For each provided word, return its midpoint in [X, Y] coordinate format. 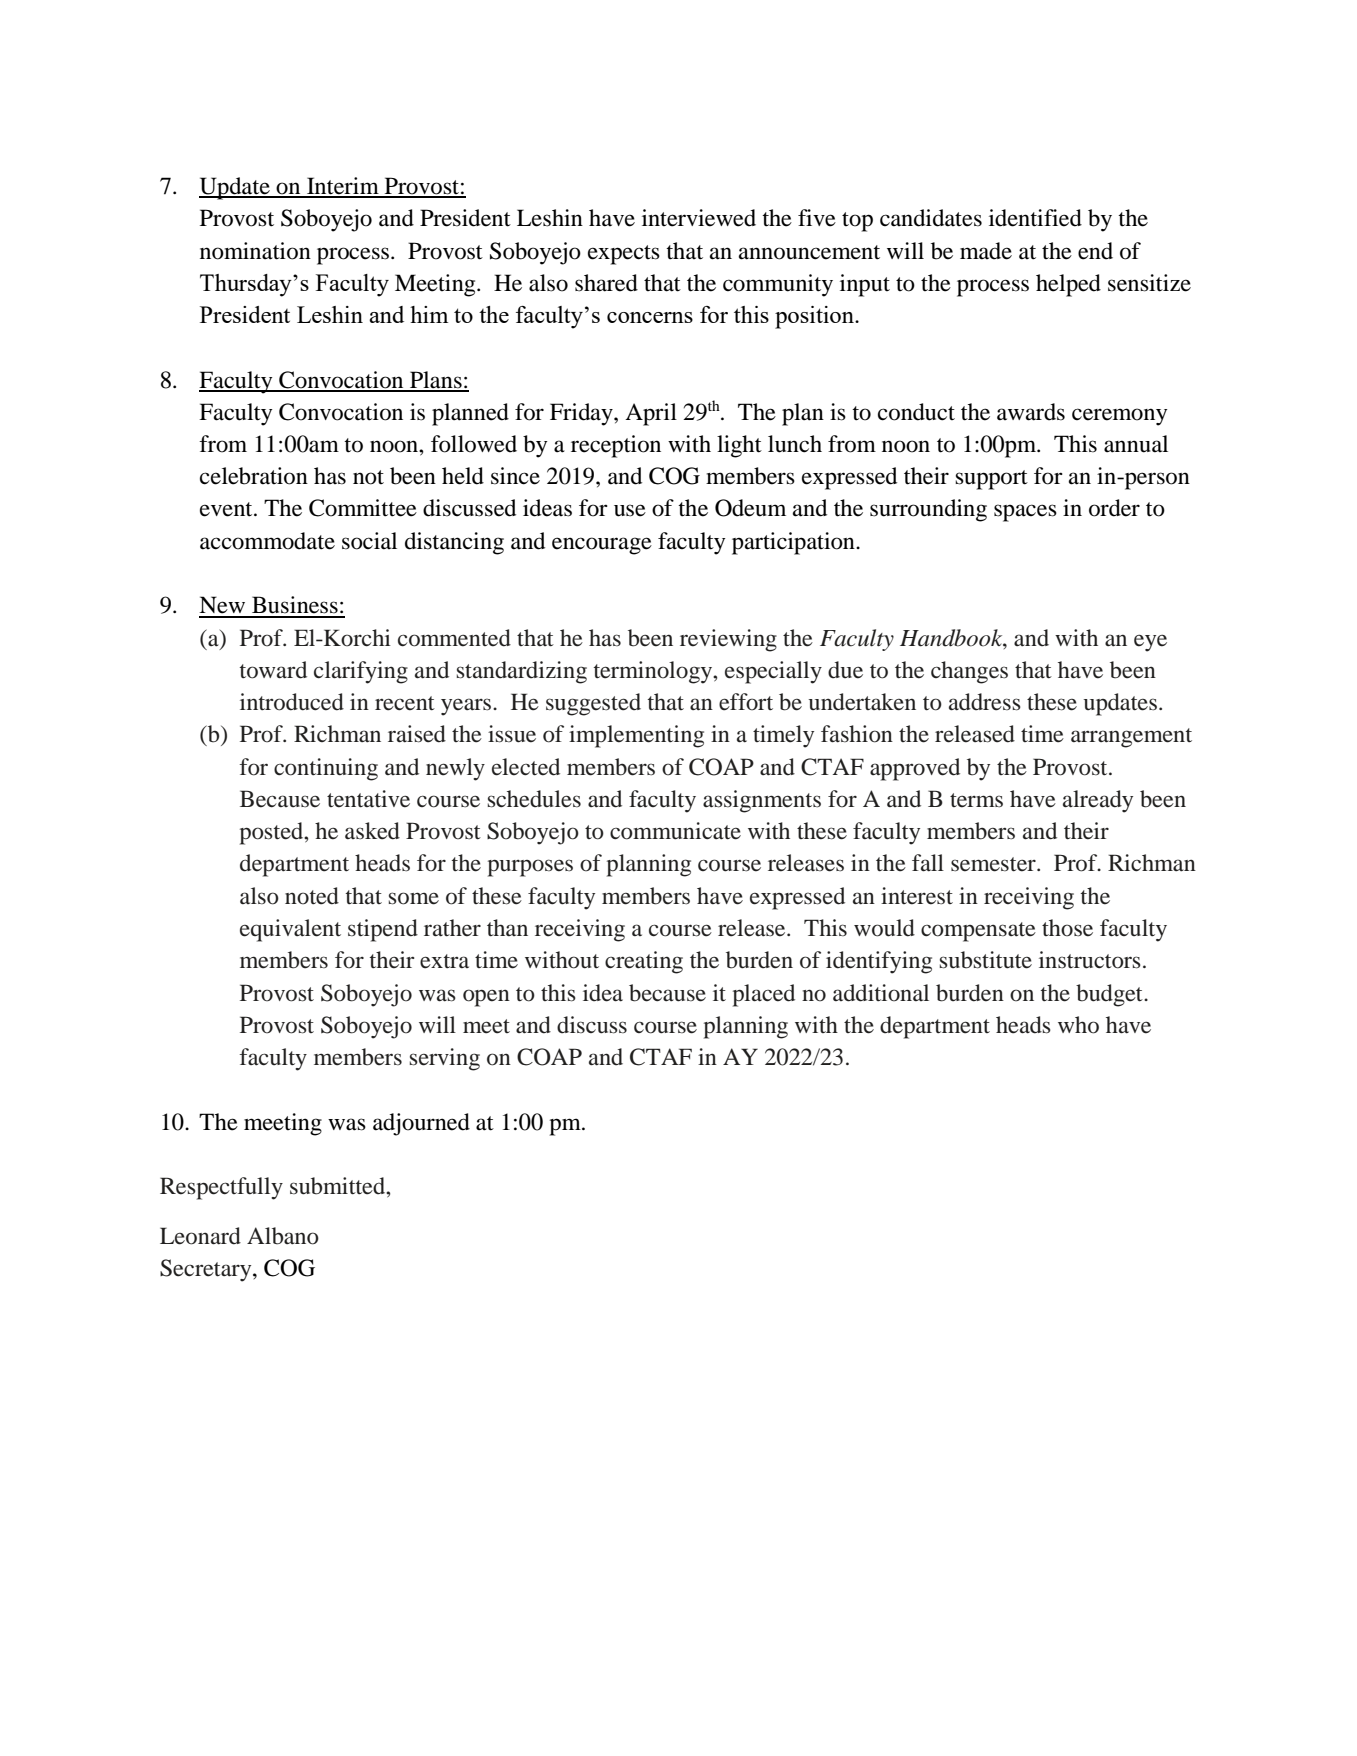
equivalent [290, 930]
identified [1035, 218]
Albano [283, 1236]
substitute [986, 960]
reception [616, 446]
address [985, 702]
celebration [254, 476]
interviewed [699, 218]
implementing [636, 736]
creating [644, 962]
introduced [292, 702]
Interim [343, 187]
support [991, 480]
